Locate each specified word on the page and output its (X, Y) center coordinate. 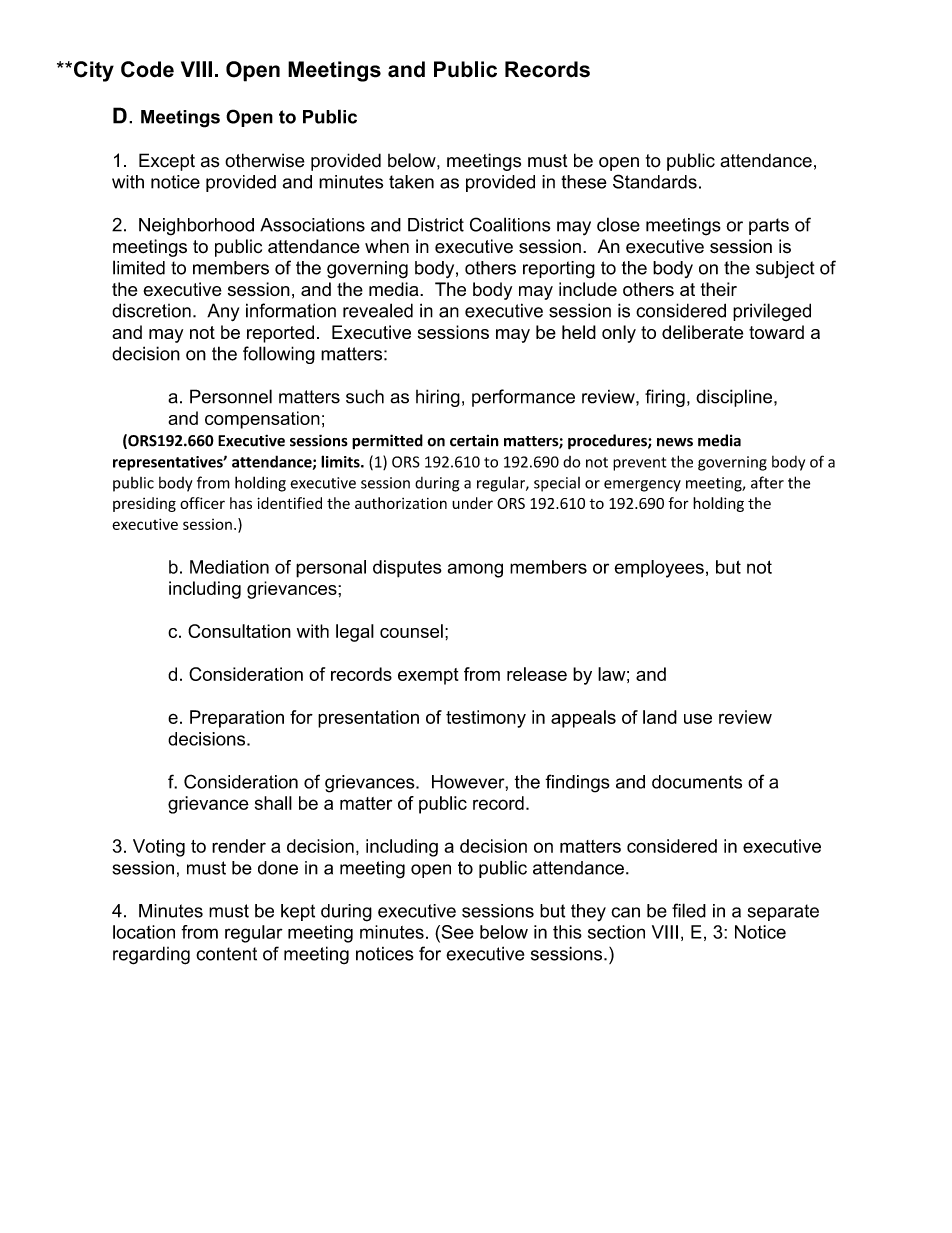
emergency (642, 486)
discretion (151, 310)
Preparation (237, 719)
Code (147, 69)
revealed (378, 310)
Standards (655, 181)
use (698, 718)
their (719, 289)
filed (689, 910)
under (472, 503)
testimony (486, 719)
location (144, 932)
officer (202, 503)
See (456, 932)
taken (411, 182)
